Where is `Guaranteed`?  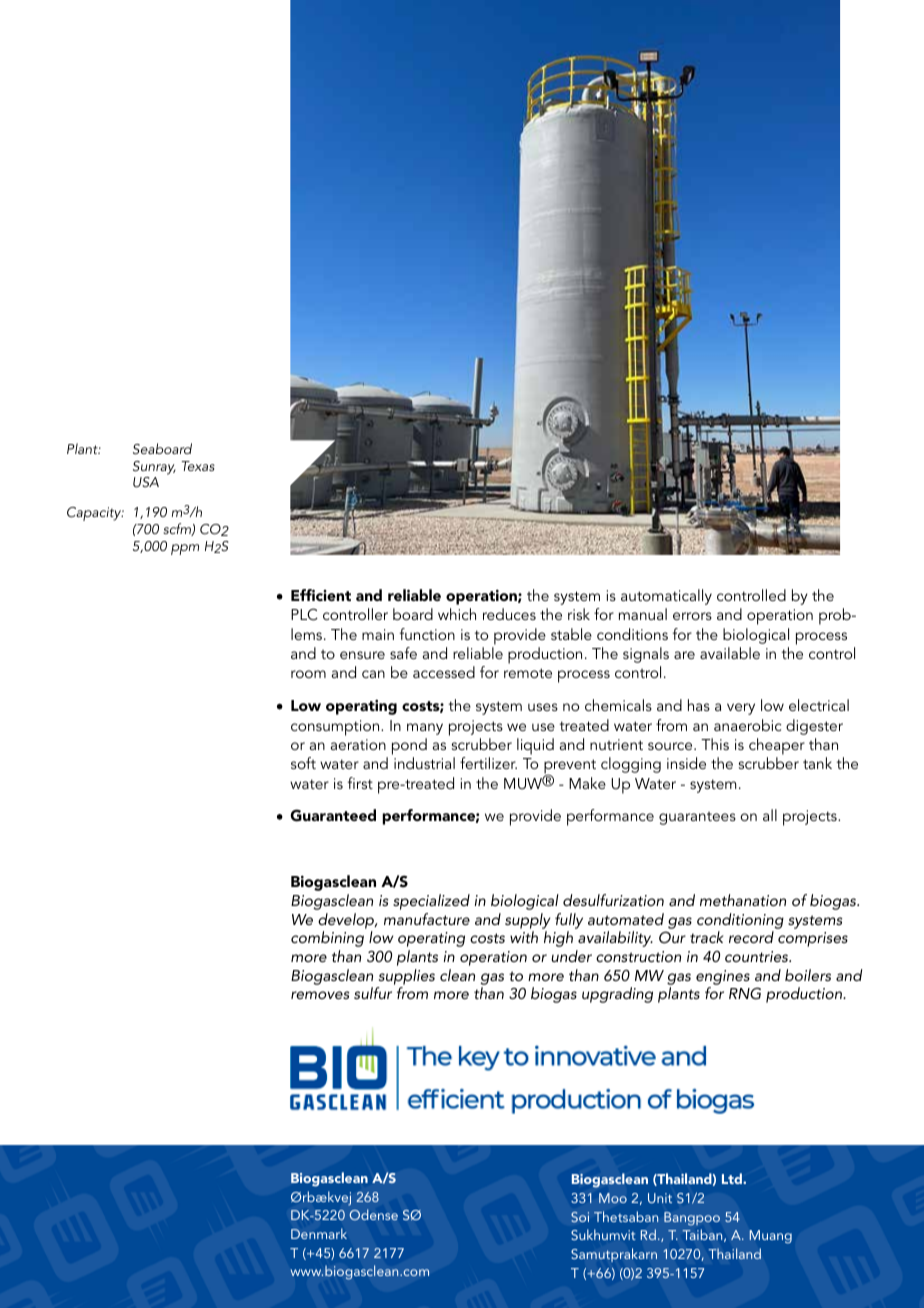 Guaranteed is located at coordinates (333, 815).
